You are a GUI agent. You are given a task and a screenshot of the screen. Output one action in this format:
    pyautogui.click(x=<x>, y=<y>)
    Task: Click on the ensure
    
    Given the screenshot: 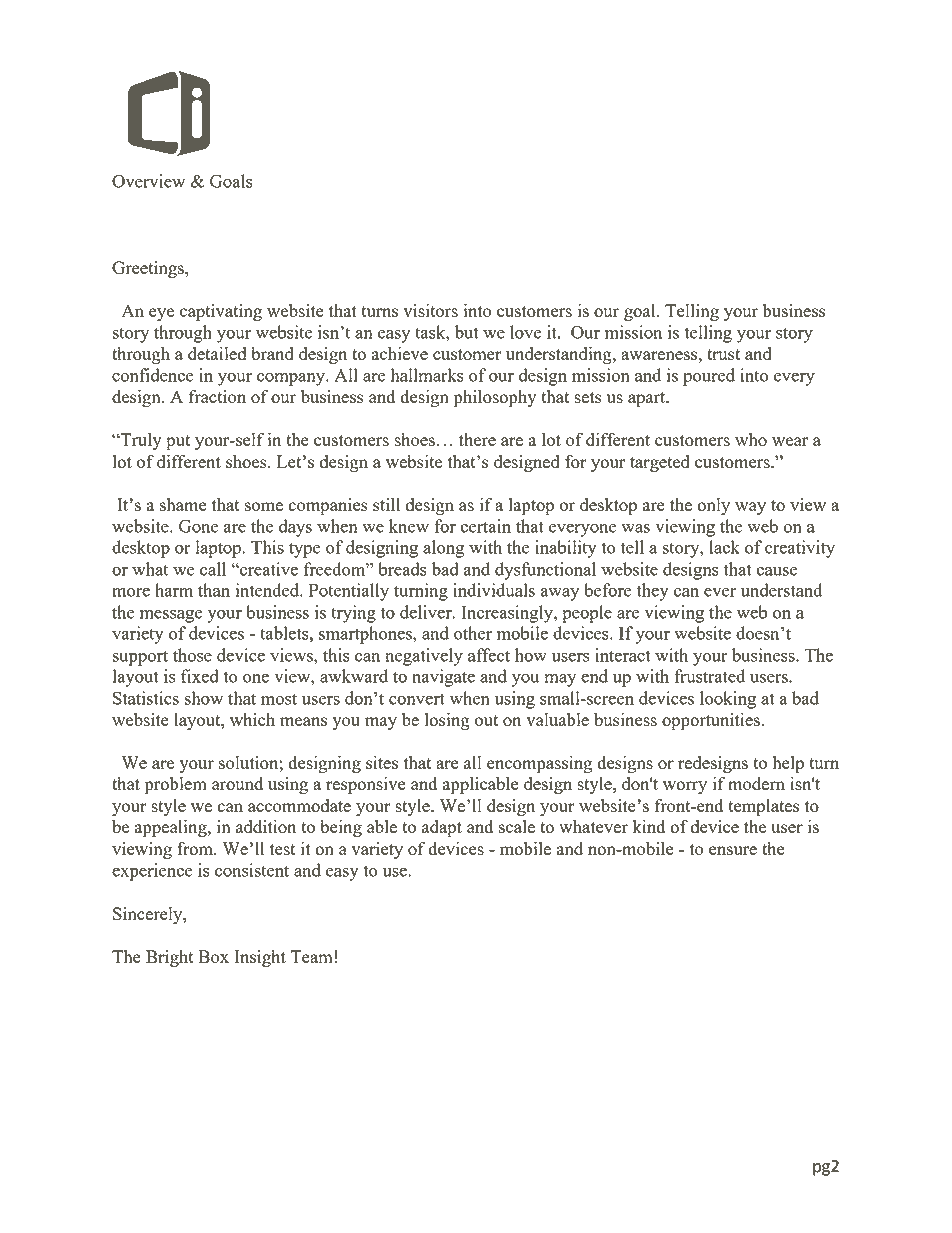 What is the action you would take?
    pyautogui.click(x=733, y=850)
